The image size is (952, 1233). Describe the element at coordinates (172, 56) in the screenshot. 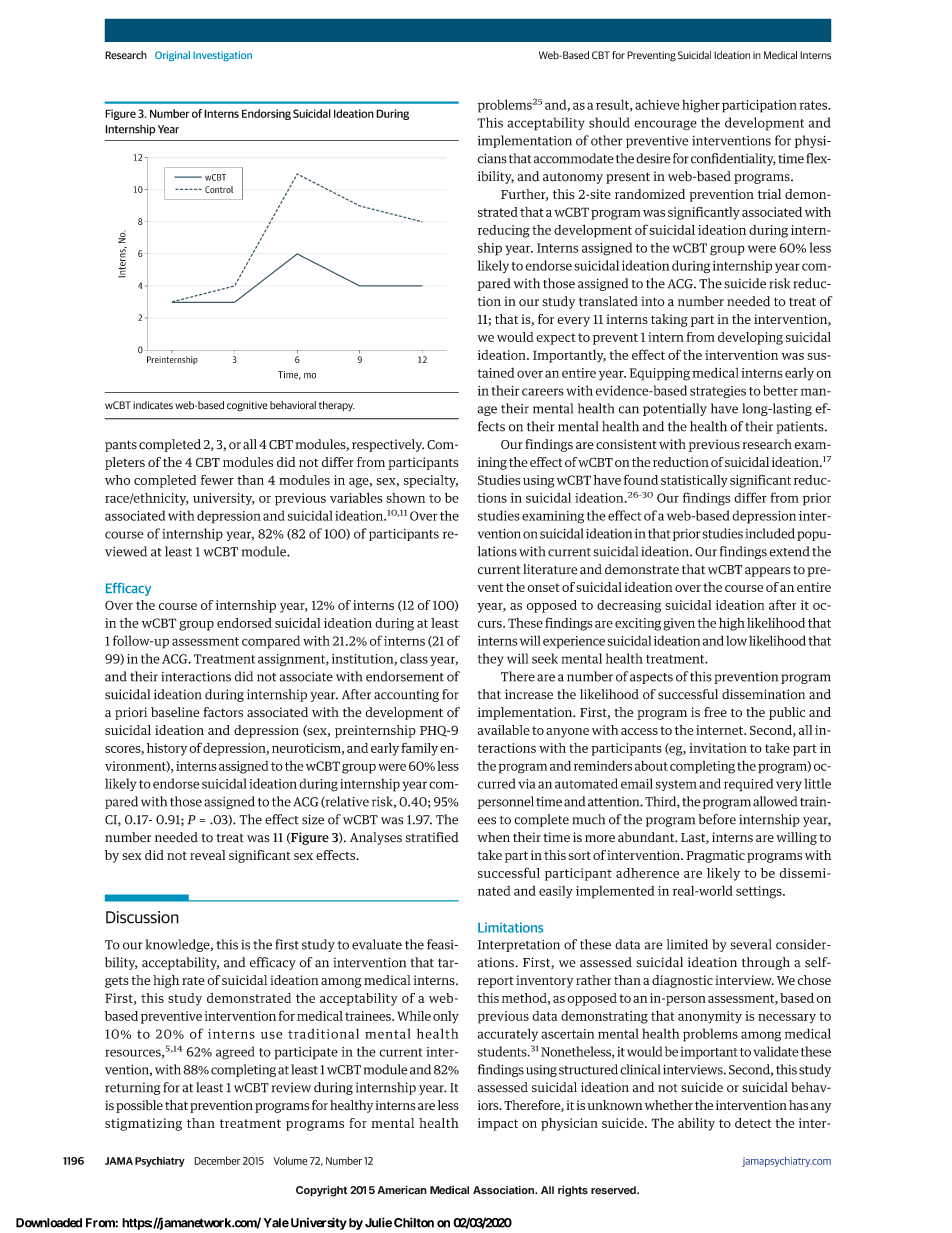

I see `Original` at that location.
